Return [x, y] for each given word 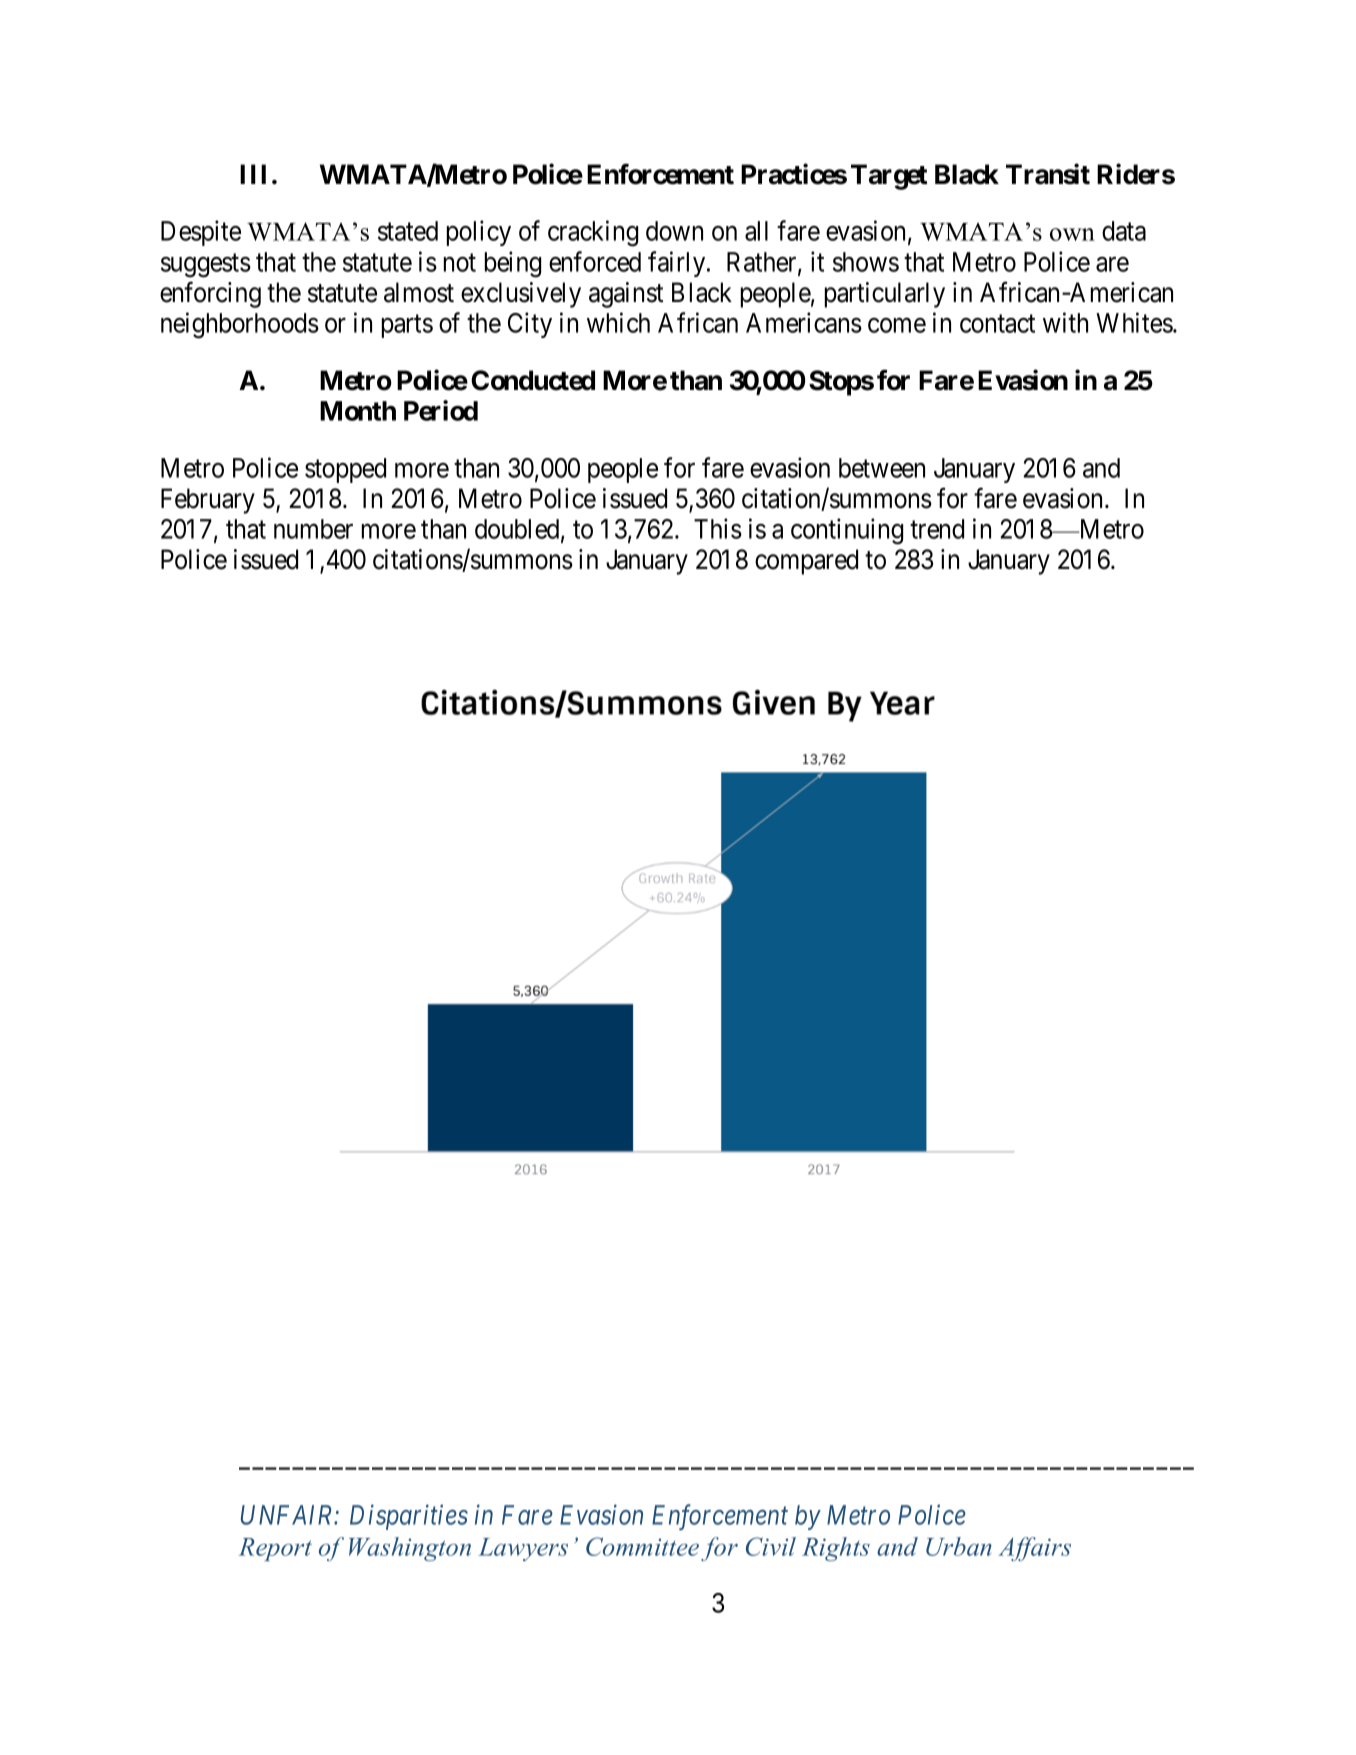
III [253, 174]
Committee [642, 1546]
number [313, 529]
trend [937, 529]
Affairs [1034, 1549]
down [674, 231]
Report [275, 1549]
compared [806, 562]
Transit [1048, 174]
